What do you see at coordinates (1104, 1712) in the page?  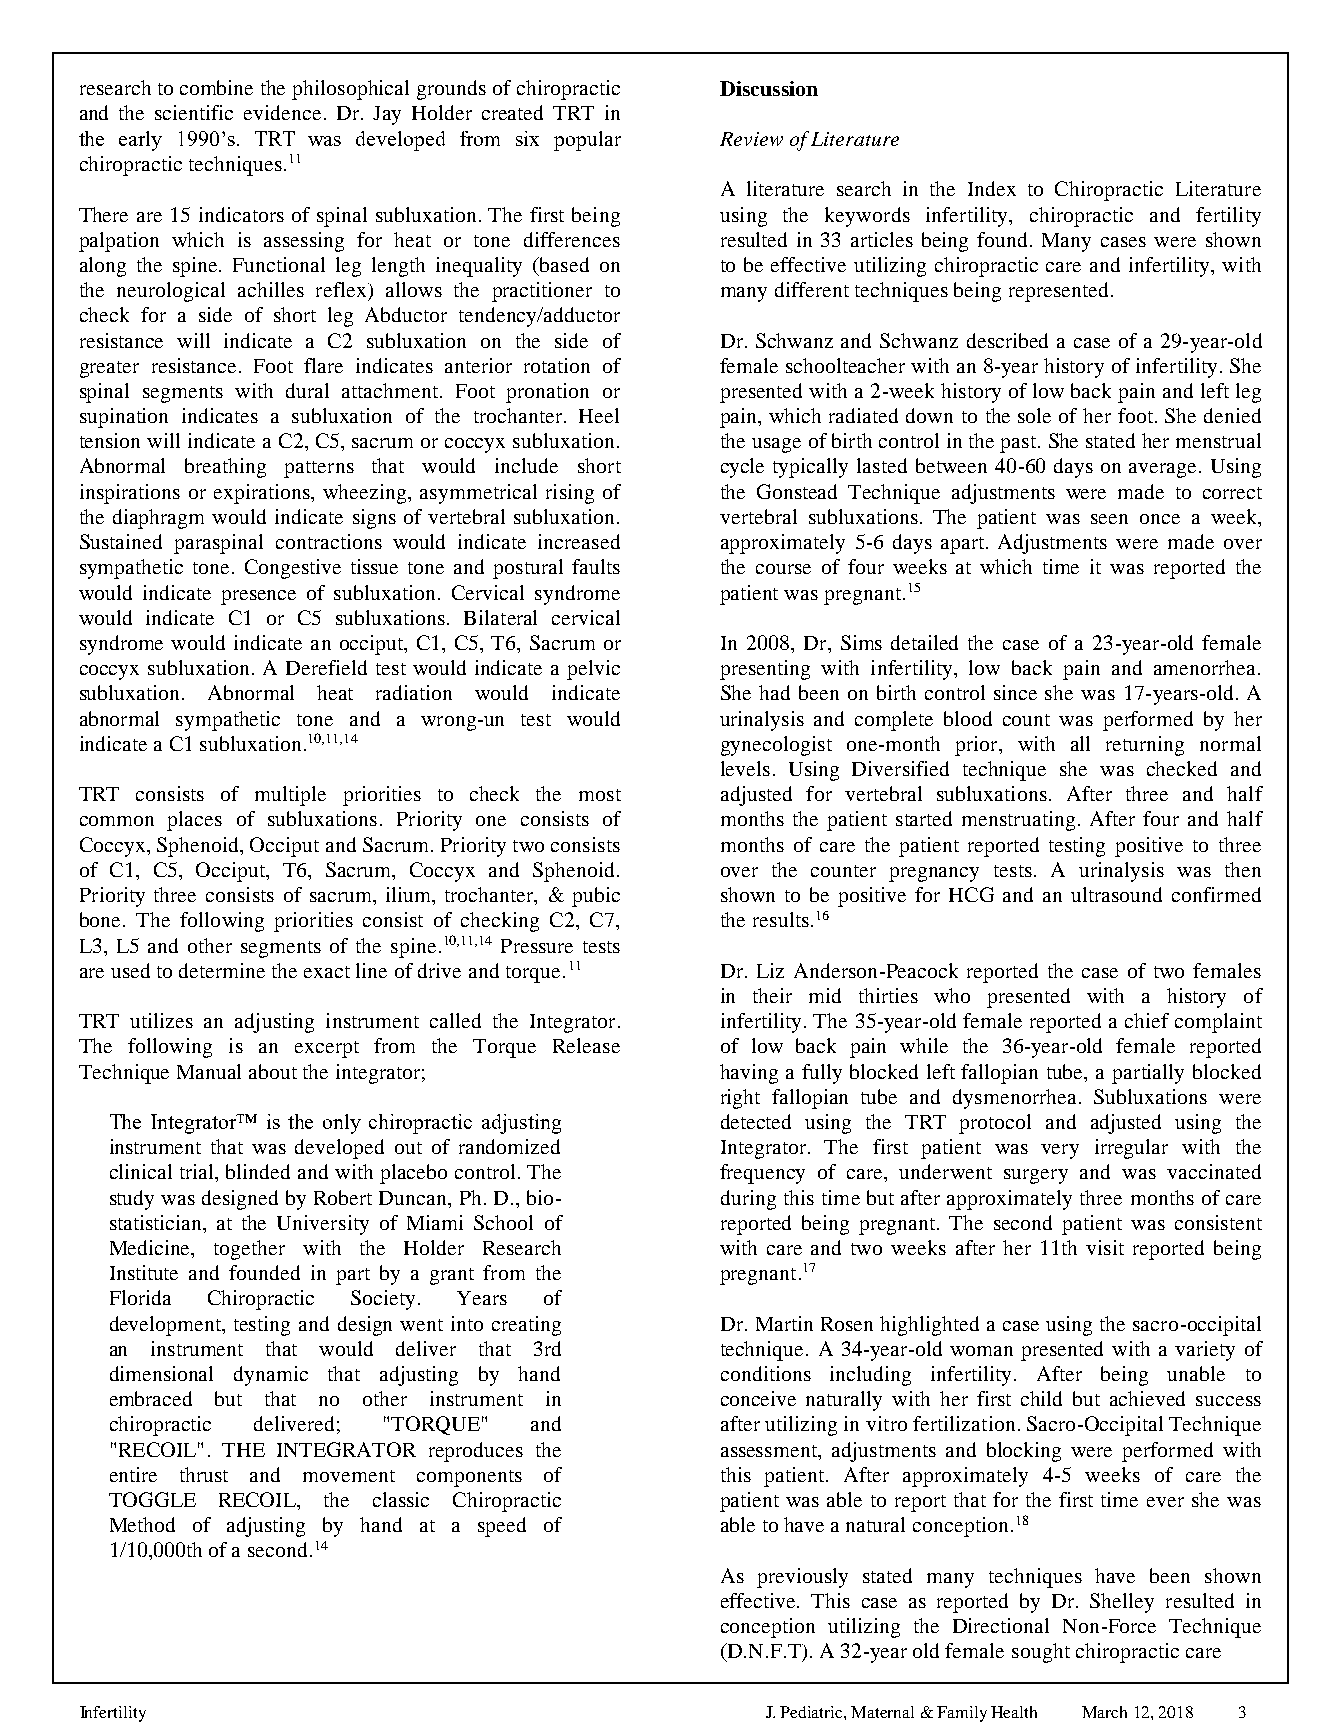 I see `March` at bounding box center [1104, 1712].
